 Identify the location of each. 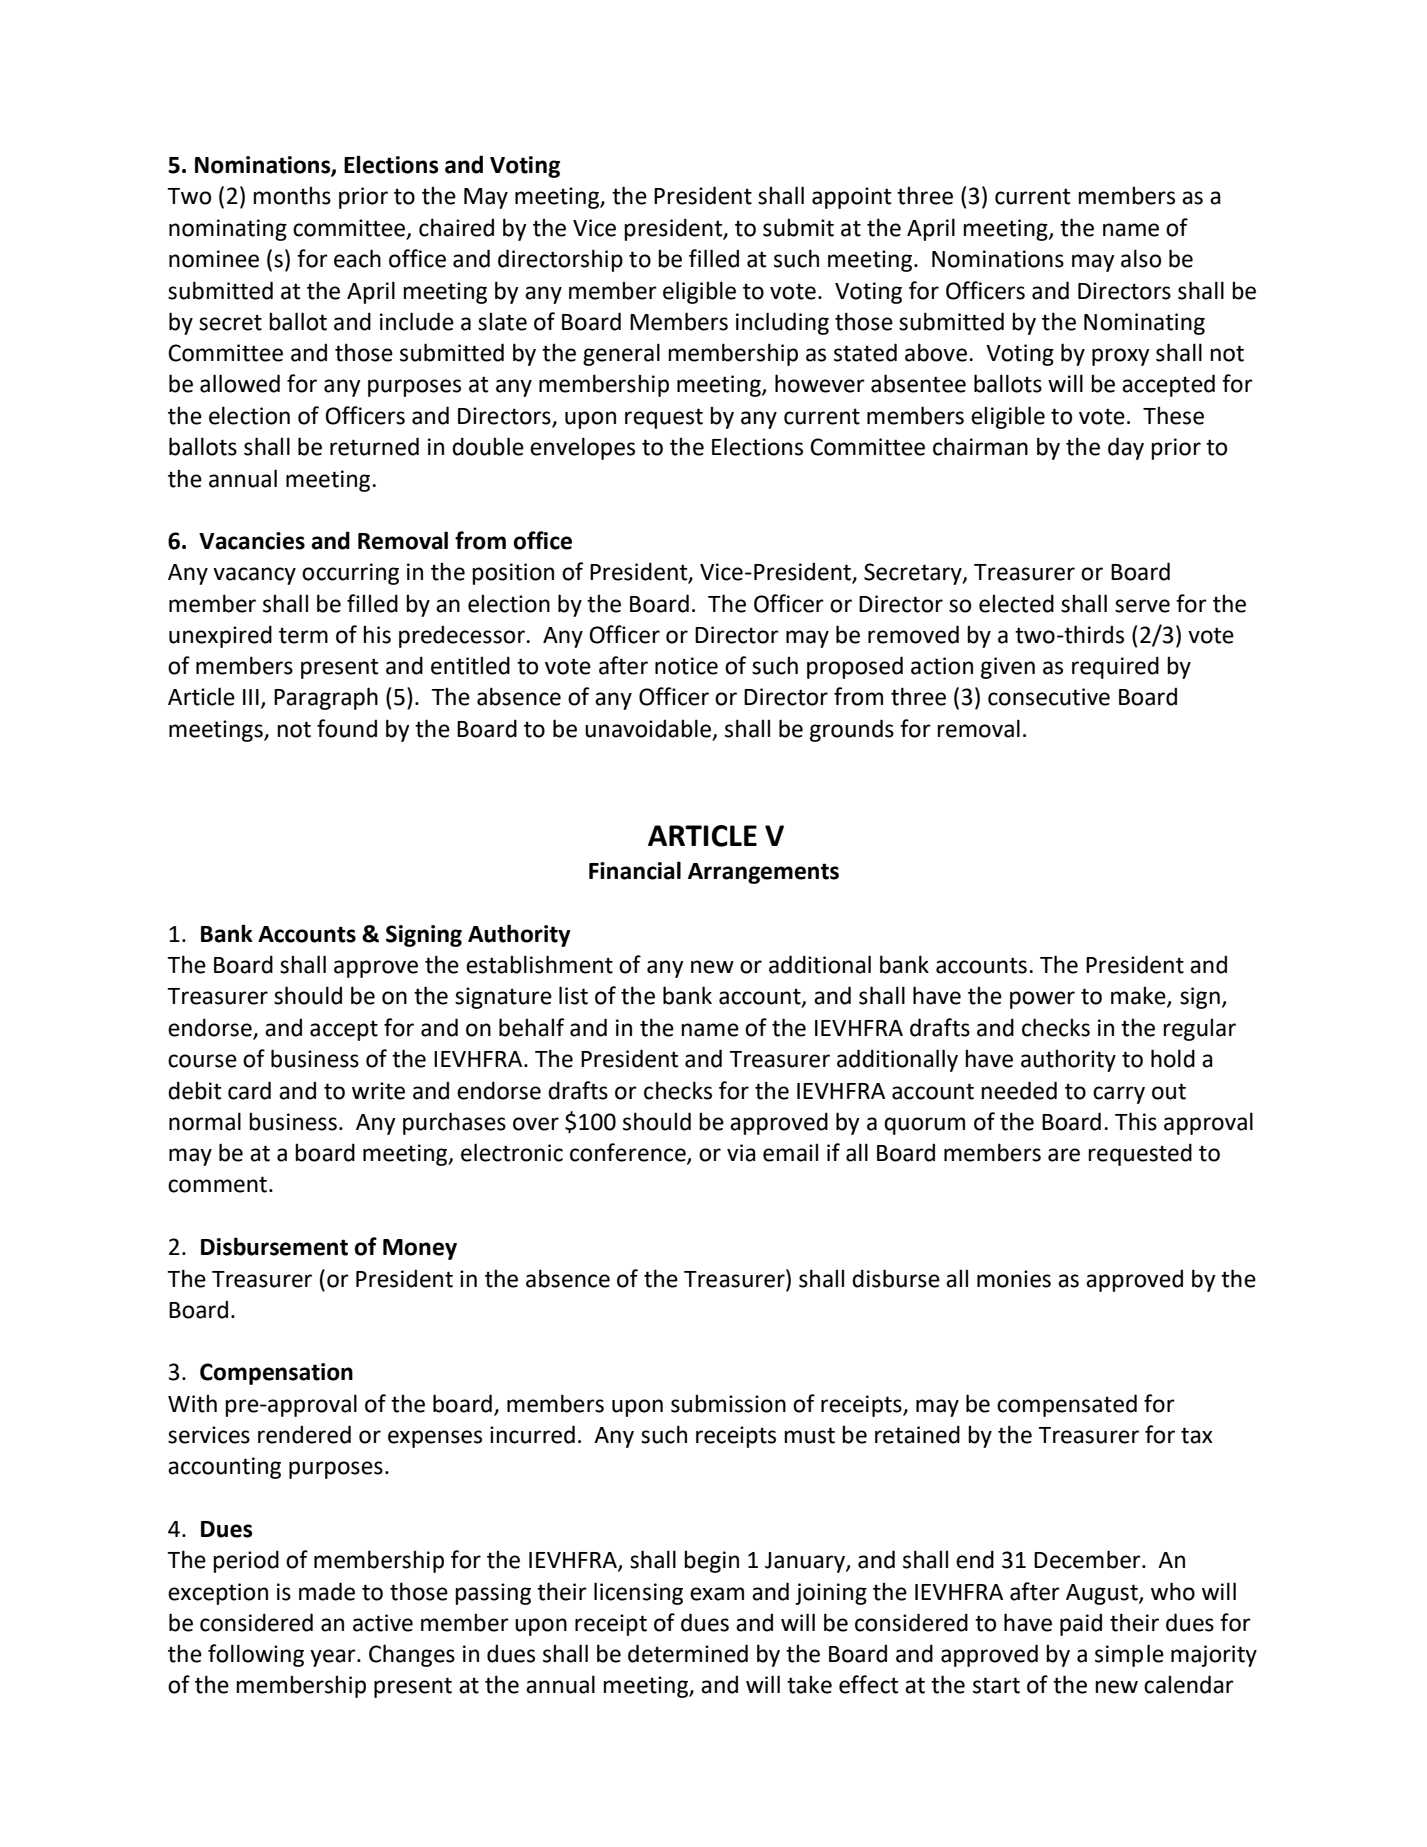
(357, 258).
